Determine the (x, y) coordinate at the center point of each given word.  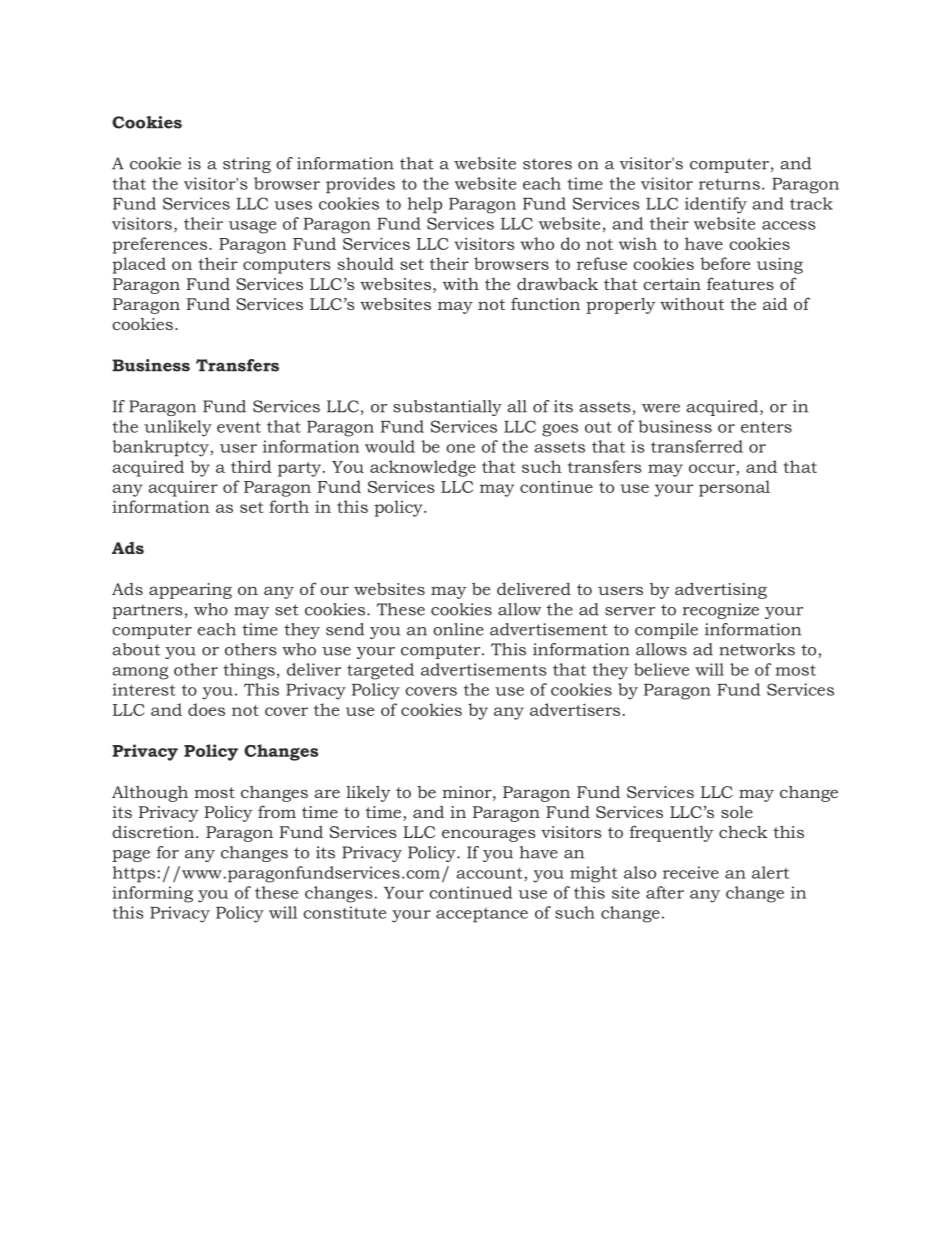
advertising (721, 590)
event (239, 427)
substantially (447, 408)
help (424, 205)
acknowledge (423, 468)
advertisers (575, 709)
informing (152, 894)
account (490, 873)
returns (729, 184)
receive (691, 872)
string (247, 165)
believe (661, 669)
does (206, 709)
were (661, 408)
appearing (190, 591)
